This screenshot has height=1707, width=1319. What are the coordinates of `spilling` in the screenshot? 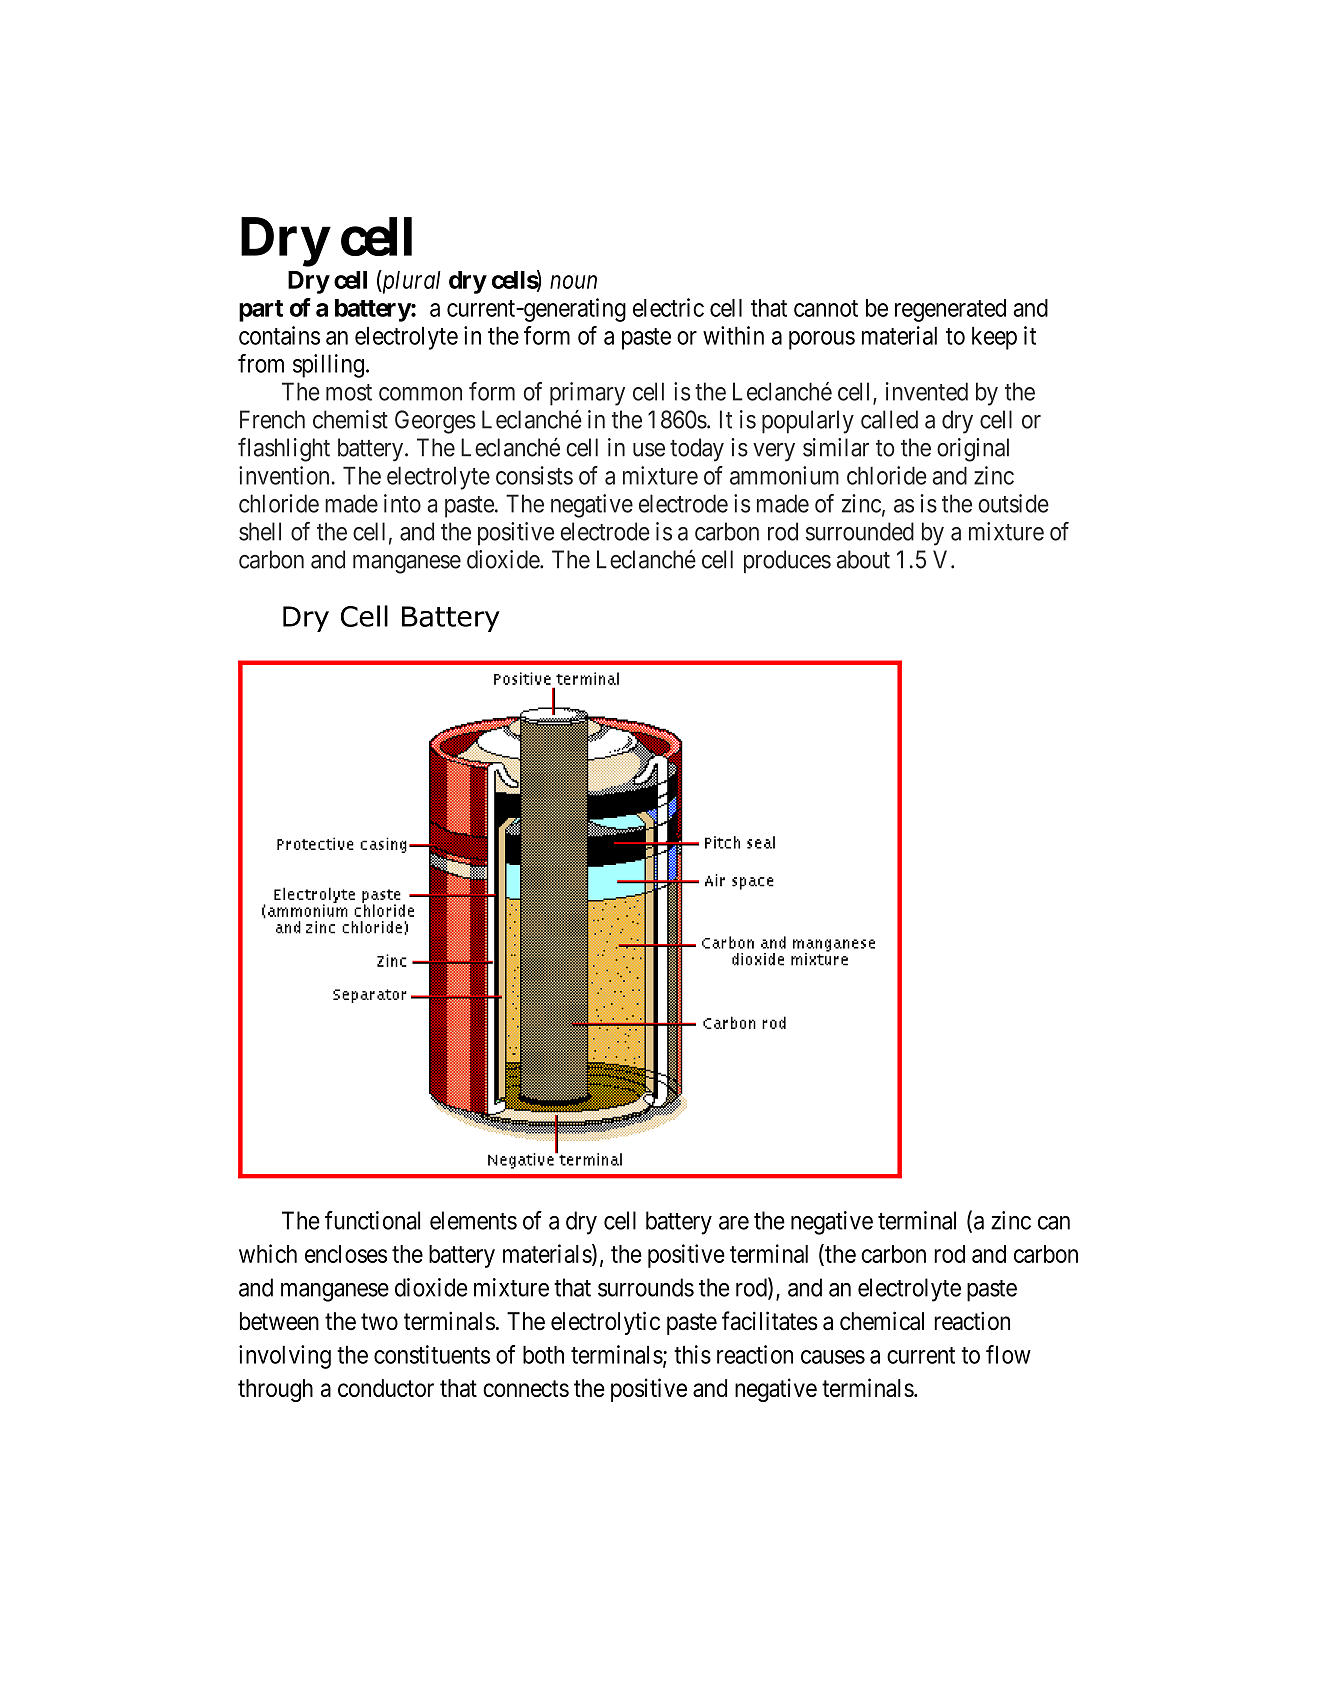 It's located at (328, 366).
